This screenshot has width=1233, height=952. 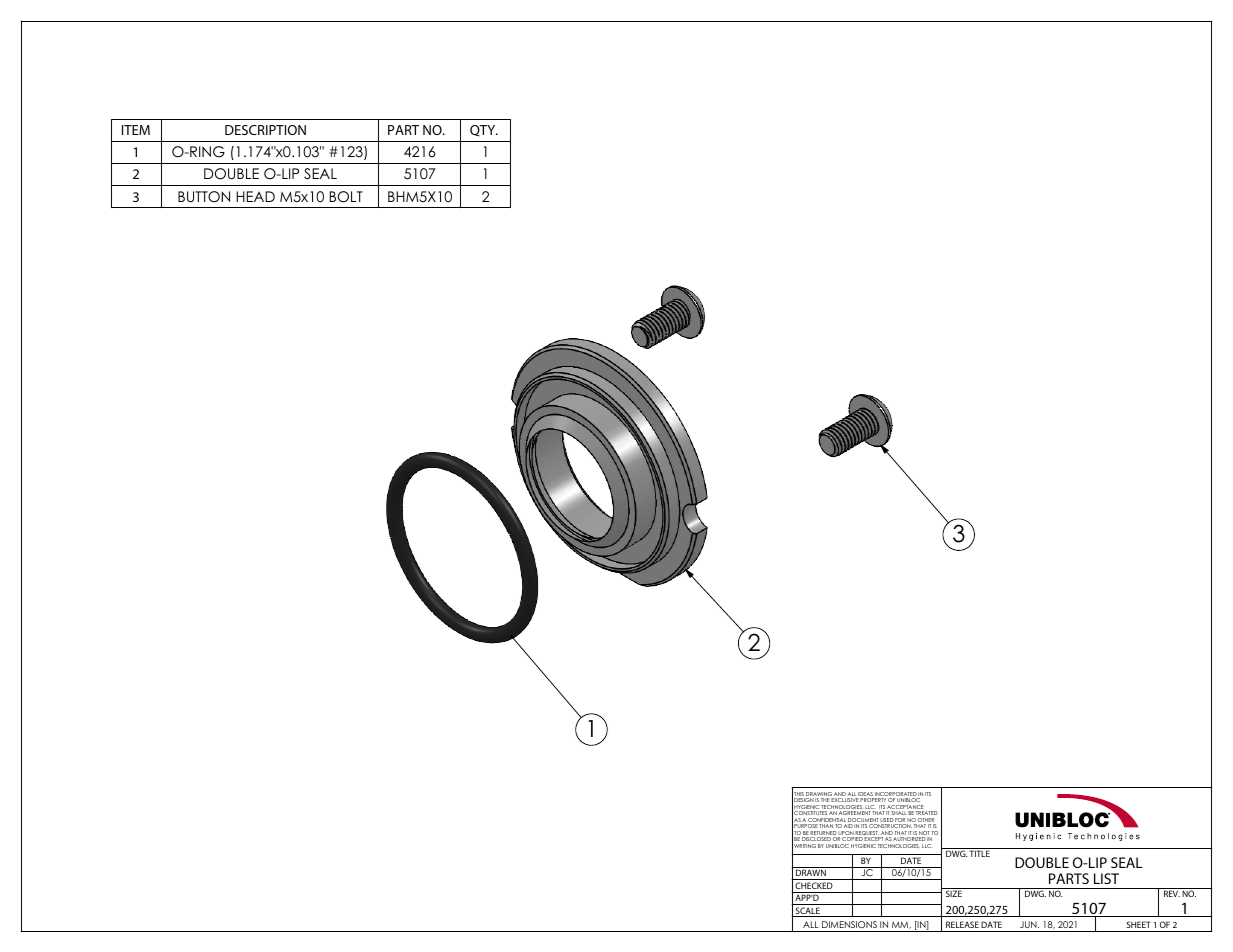 What do you see at coordinates (255, 196) in the screenshot?
I see `HEAD` at bounding box center [255, 196].
